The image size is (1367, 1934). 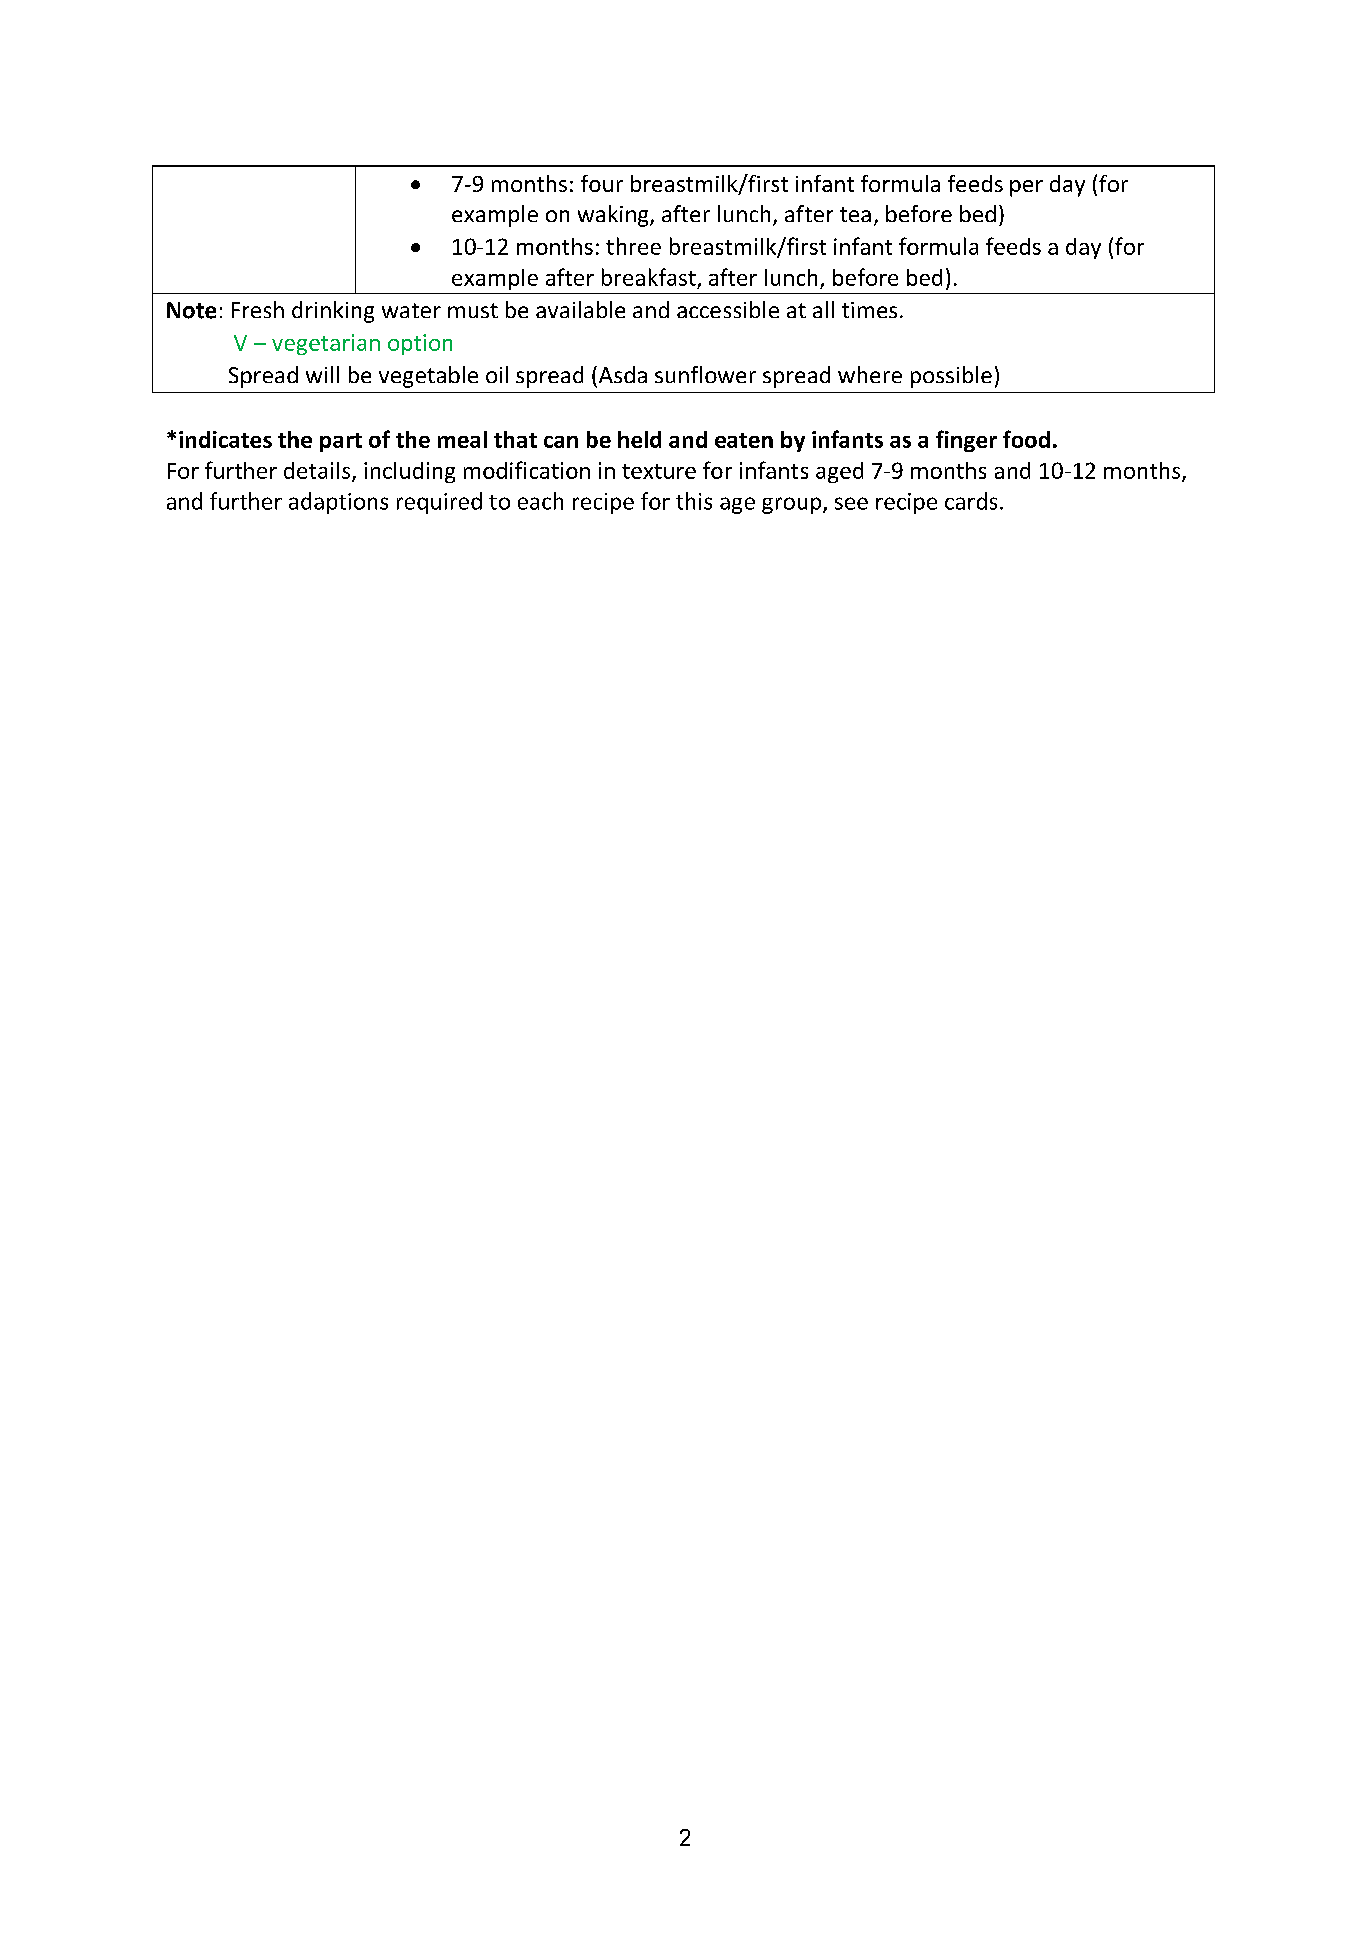 What do you see at coordinates (497, 374) in the document?
I see `oil` at bounding box center [497, 374].
